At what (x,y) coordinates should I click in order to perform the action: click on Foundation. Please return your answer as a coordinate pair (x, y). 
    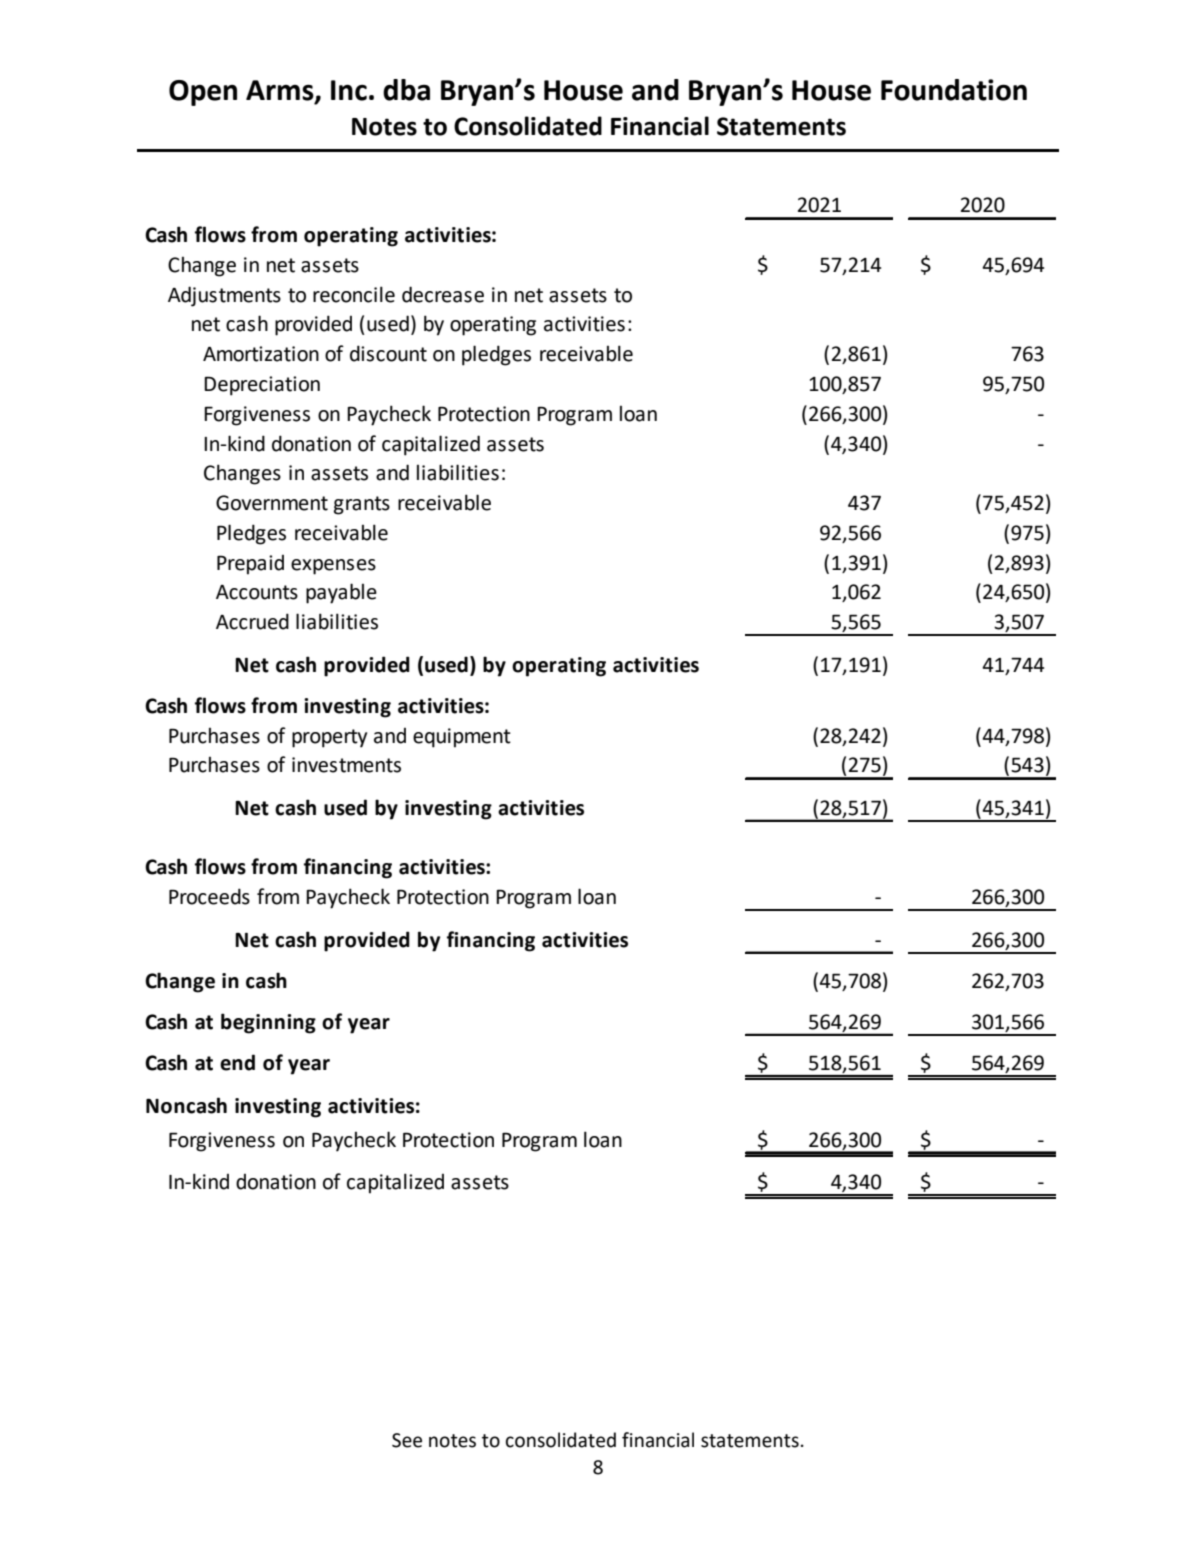
    Looking at the image, I should click on (954, 90).
